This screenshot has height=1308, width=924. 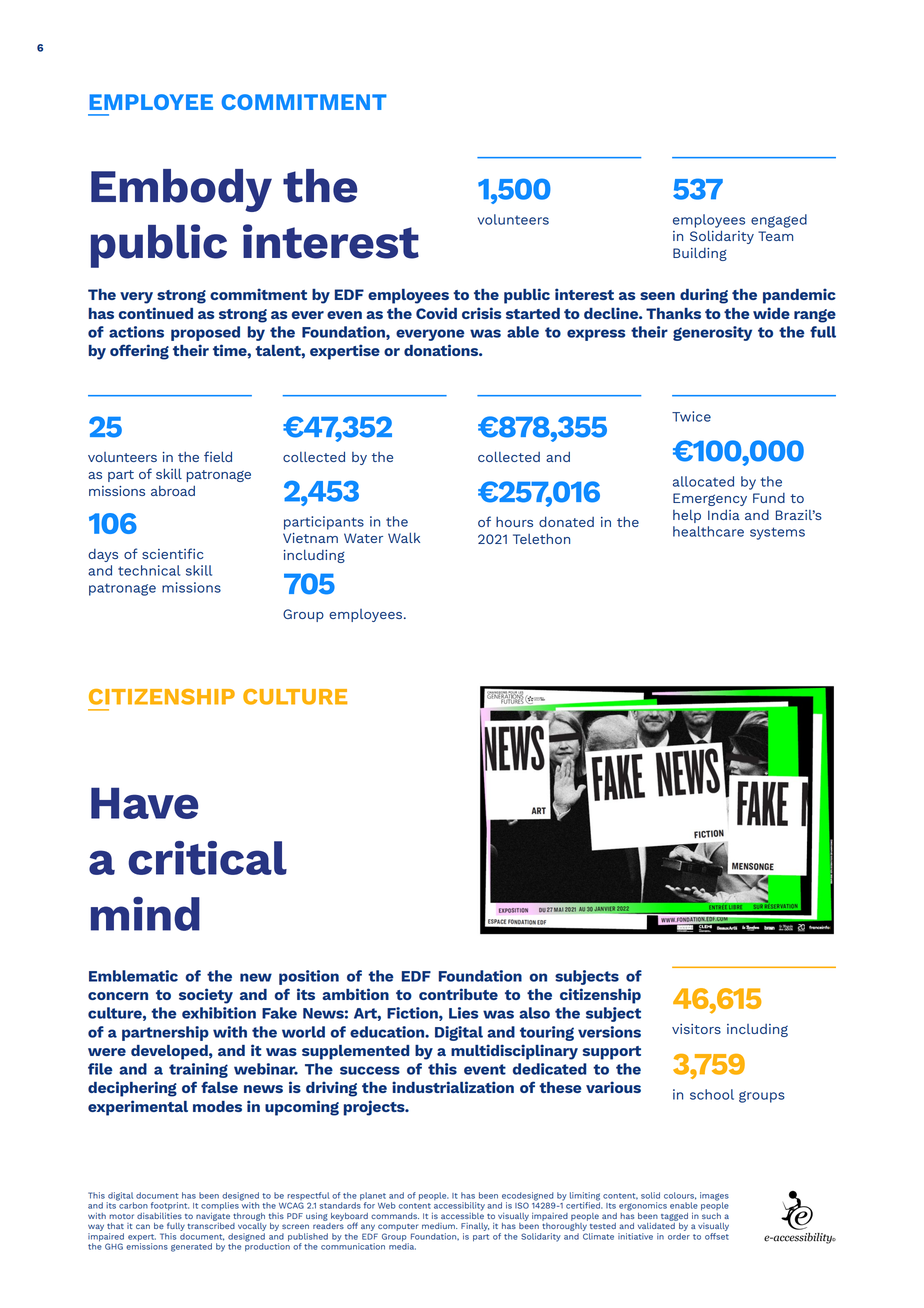 What do you see at coordinates (144, 803) in the screenshot?
I see `Have` at bounding box center [144, 803].
